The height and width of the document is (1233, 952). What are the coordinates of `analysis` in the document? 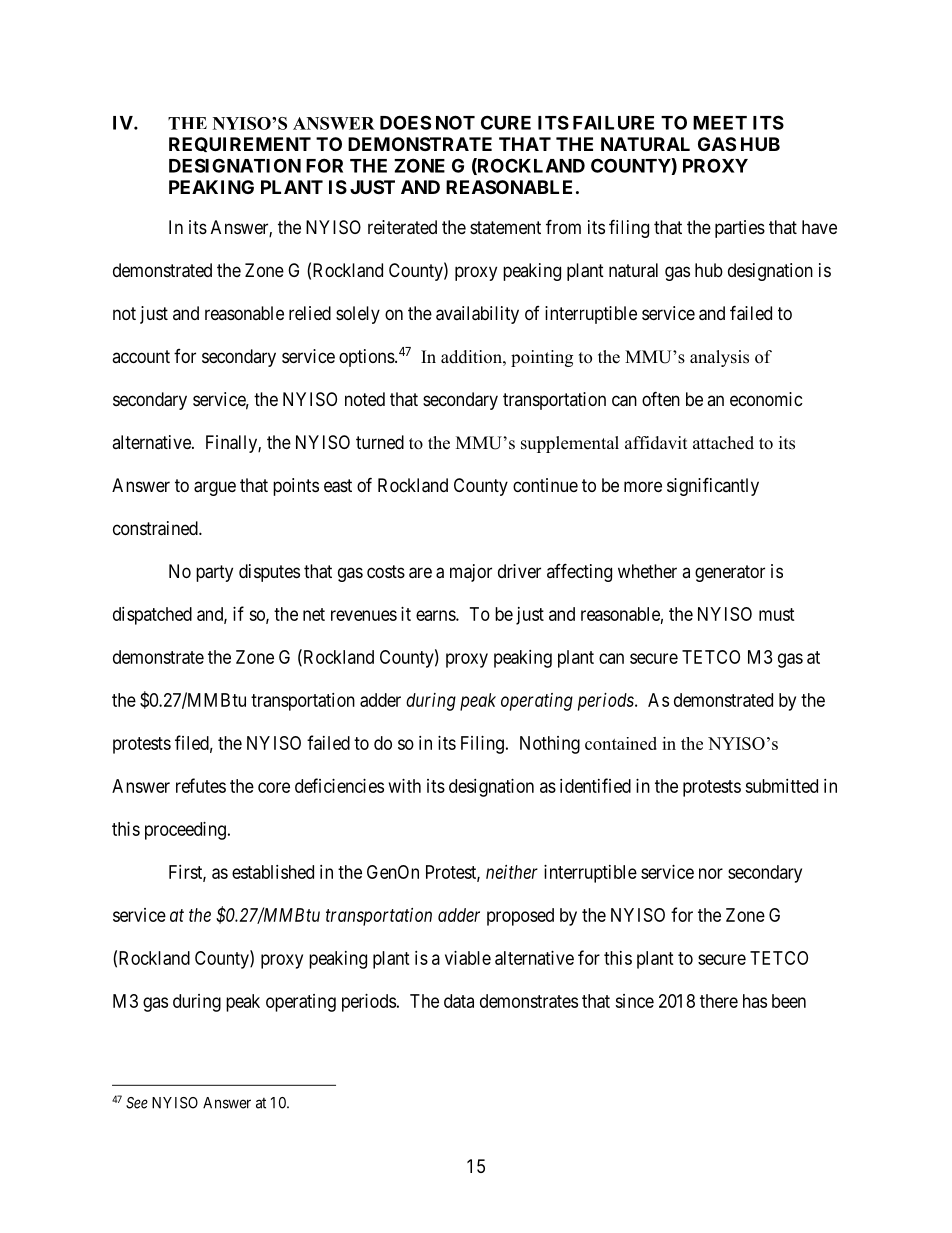 It's located at (719, 358).
